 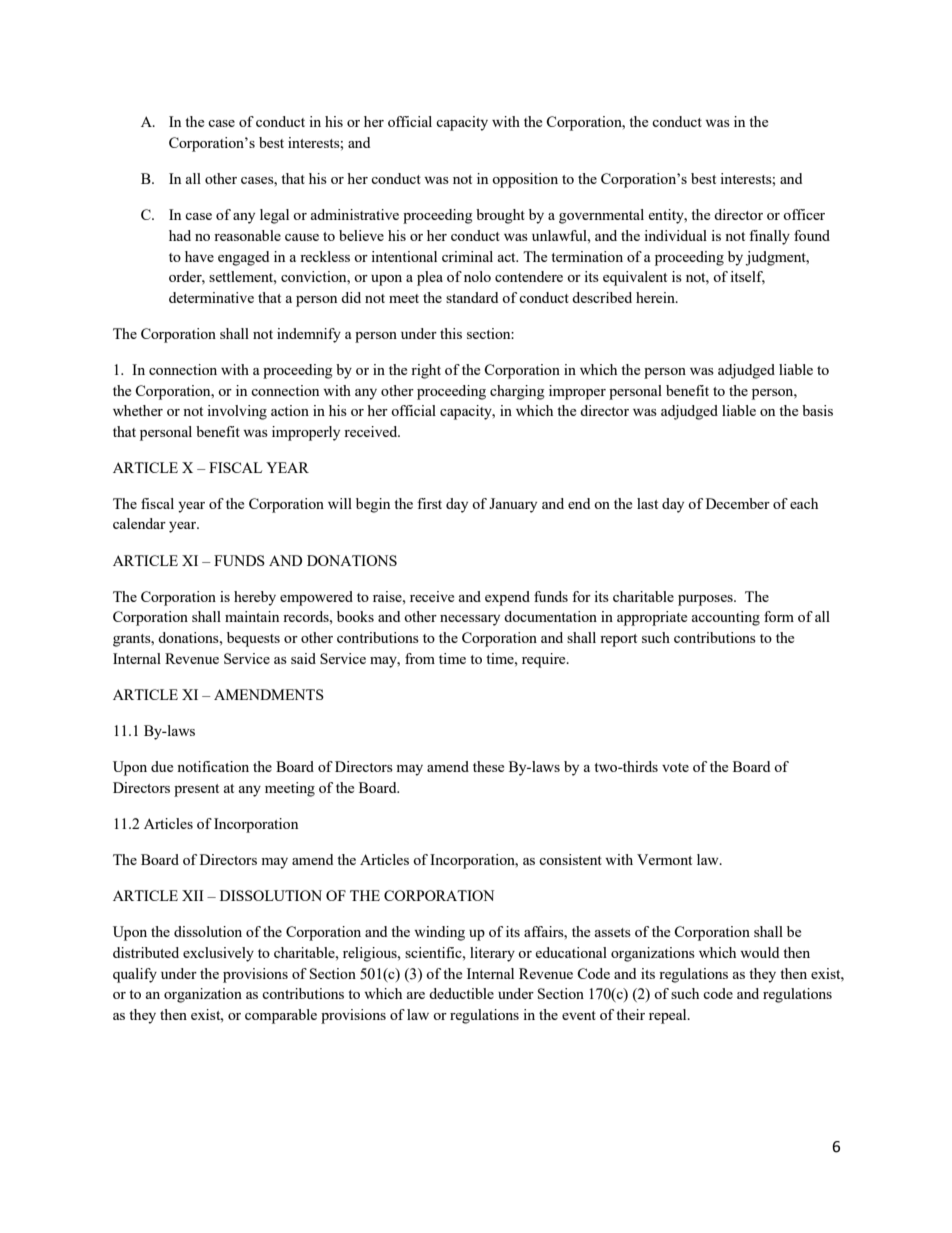 What do you see at coordinates (461, 993) in the screenshot?
I see `deductible` at bounding box center [461, 993].
